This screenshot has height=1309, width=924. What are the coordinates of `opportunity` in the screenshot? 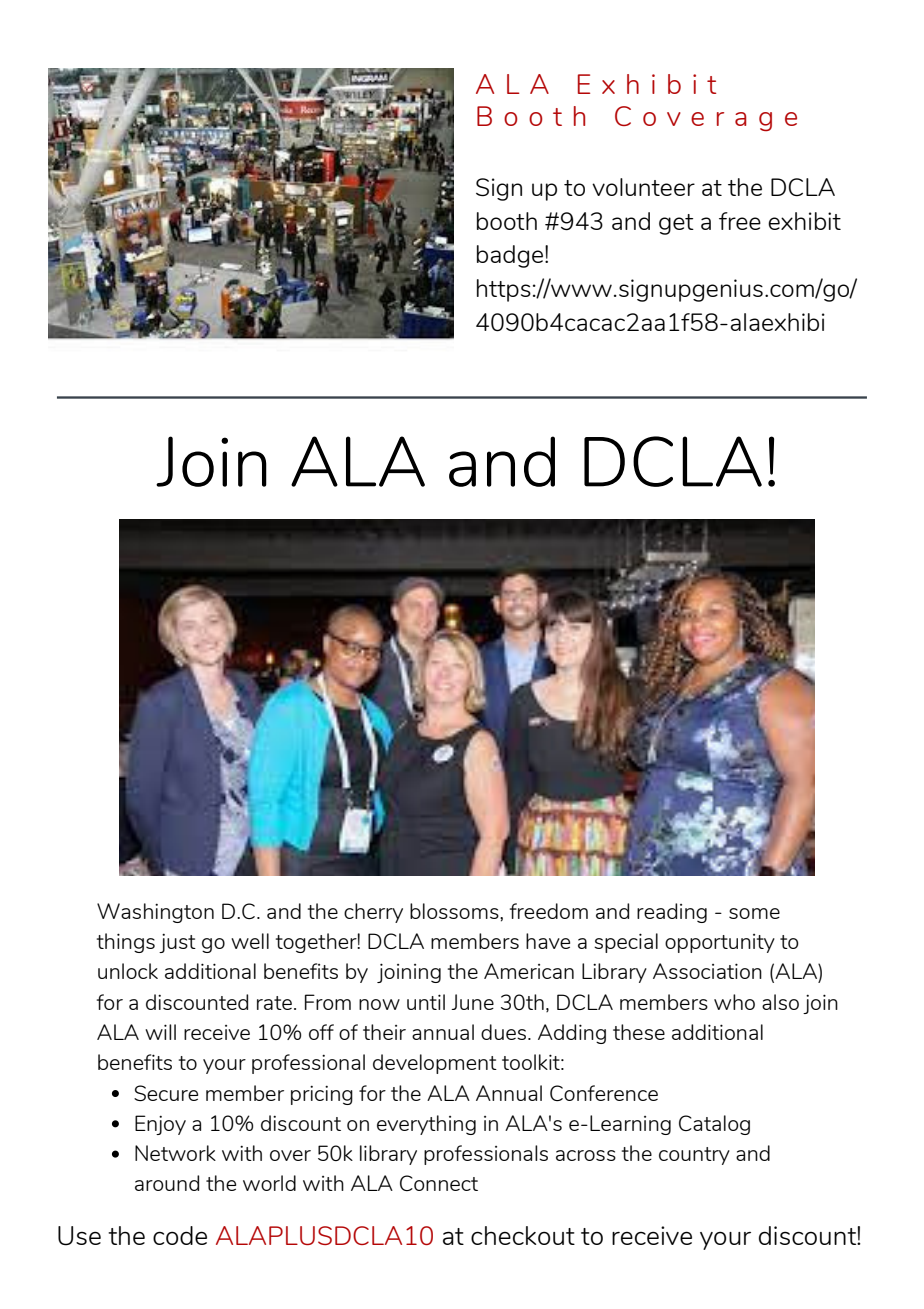 It's located at (720, 943).
